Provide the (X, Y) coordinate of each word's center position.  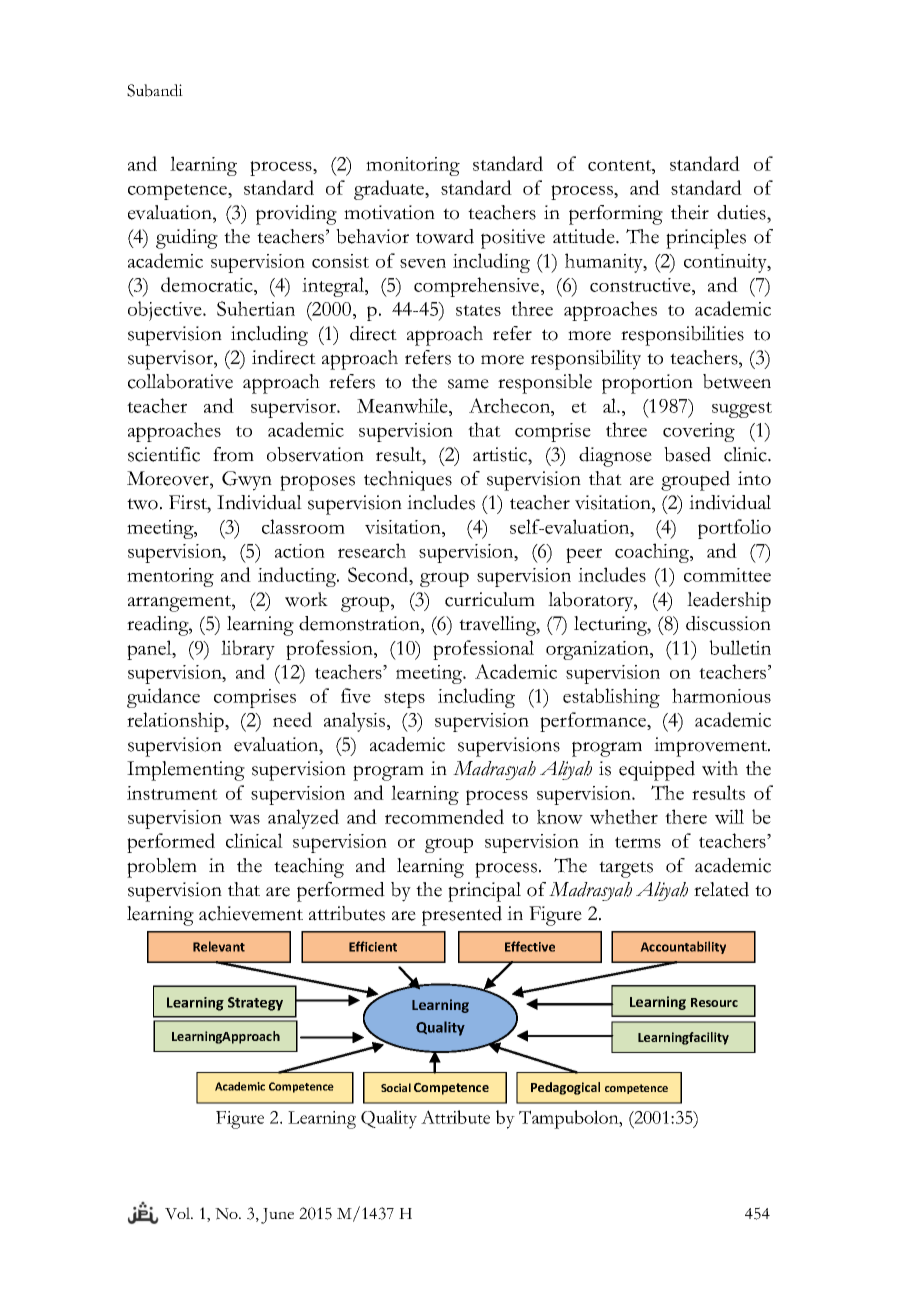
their (690, 212)
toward (445, 236)
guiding (187, 239)
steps (404, 700)
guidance (163, 698)
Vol (179, 1213)
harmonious (721, 695)
